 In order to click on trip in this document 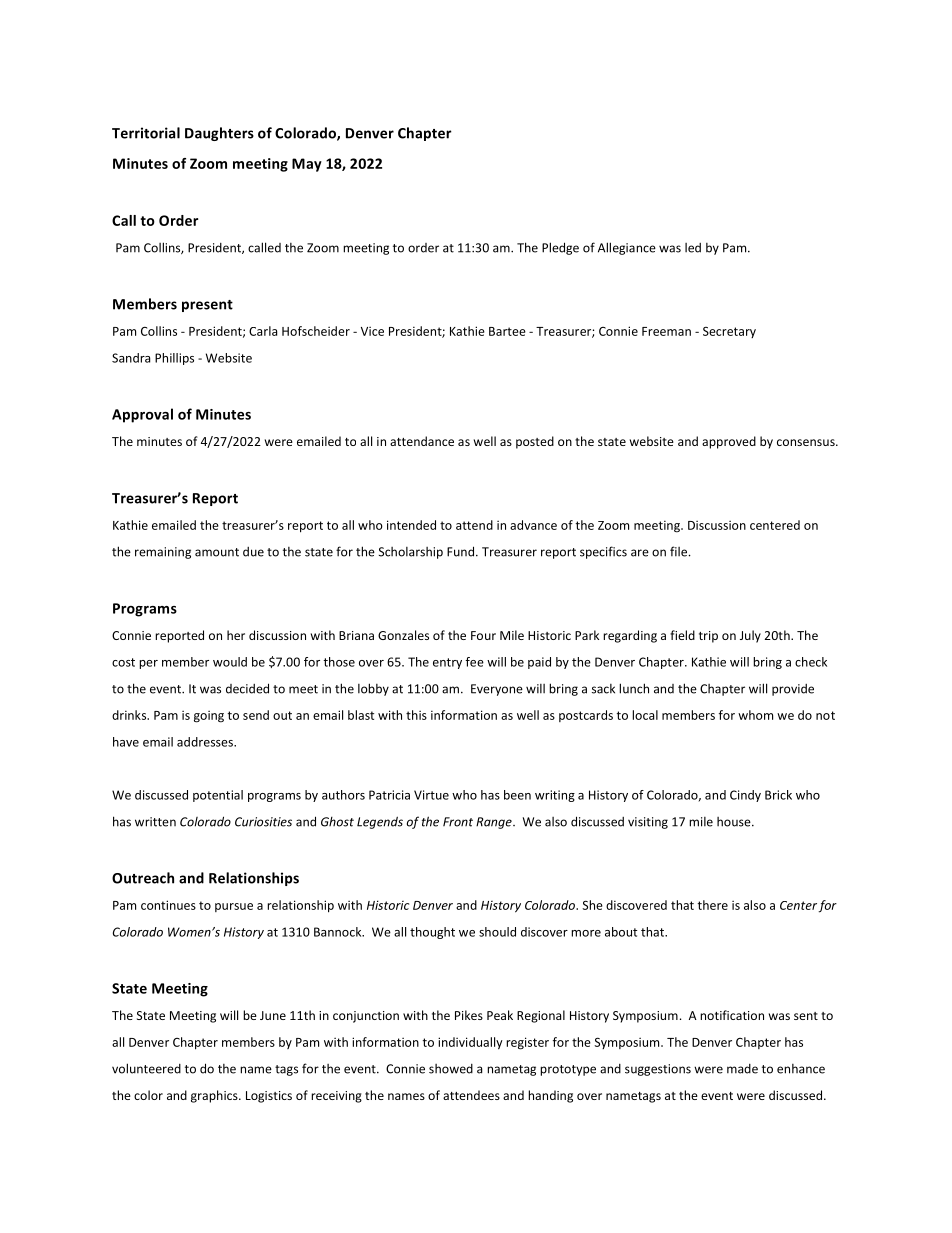, I will do `click(708, 637)`.
